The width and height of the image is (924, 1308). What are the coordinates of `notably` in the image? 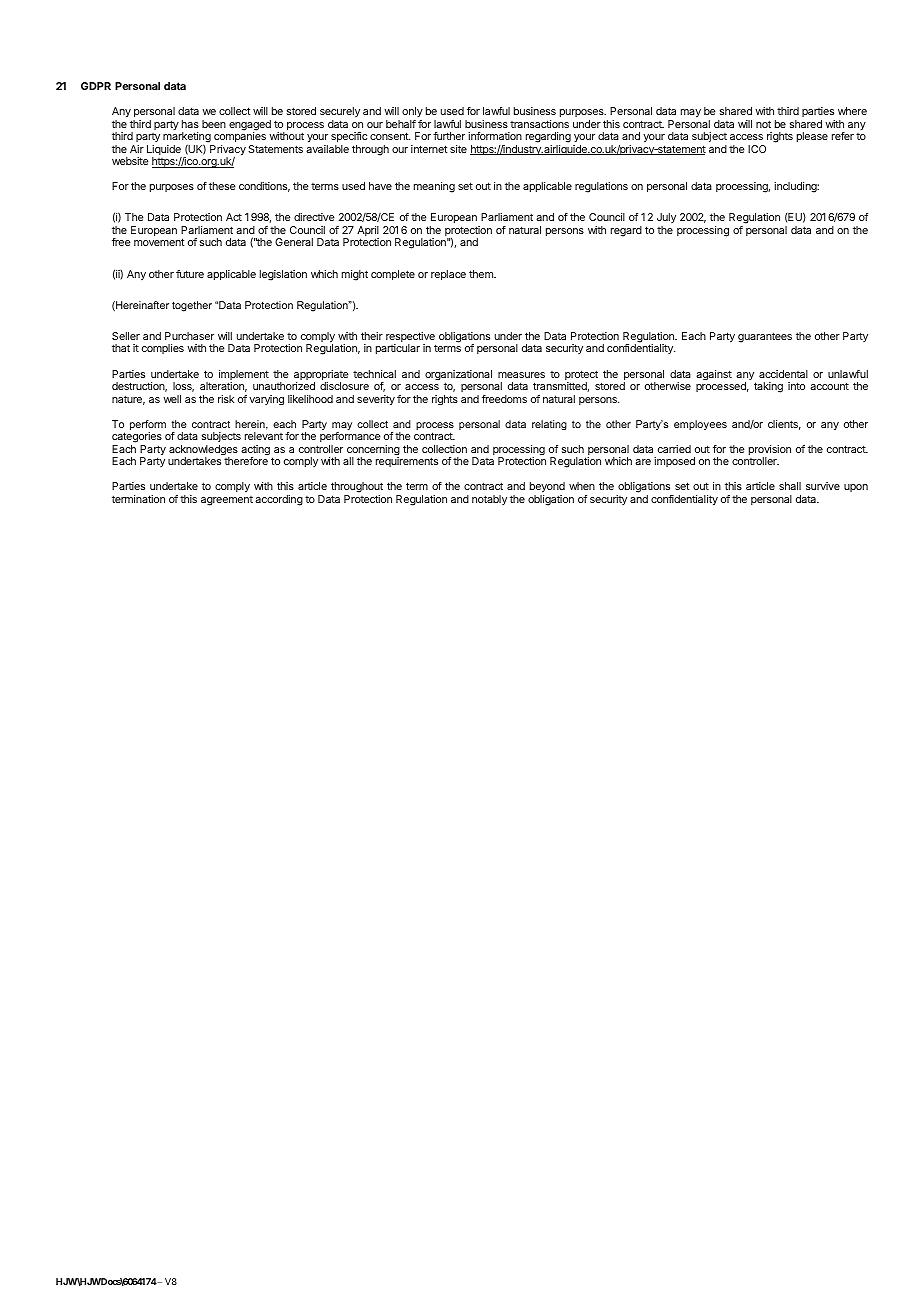 It's located at (489, 500).
